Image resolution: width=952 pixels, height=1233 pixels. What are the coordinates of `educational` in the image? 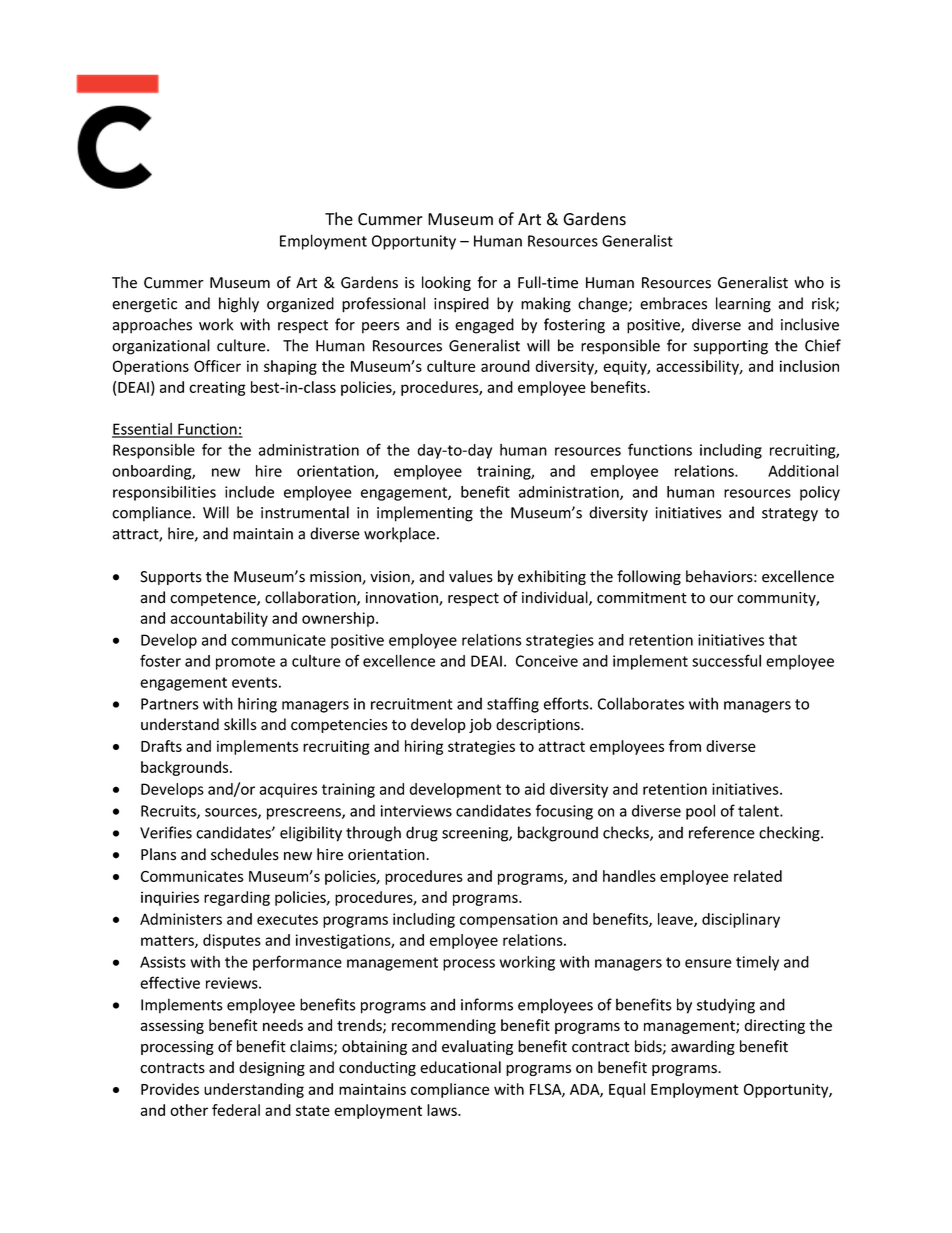 It's located at (460, 1067).
